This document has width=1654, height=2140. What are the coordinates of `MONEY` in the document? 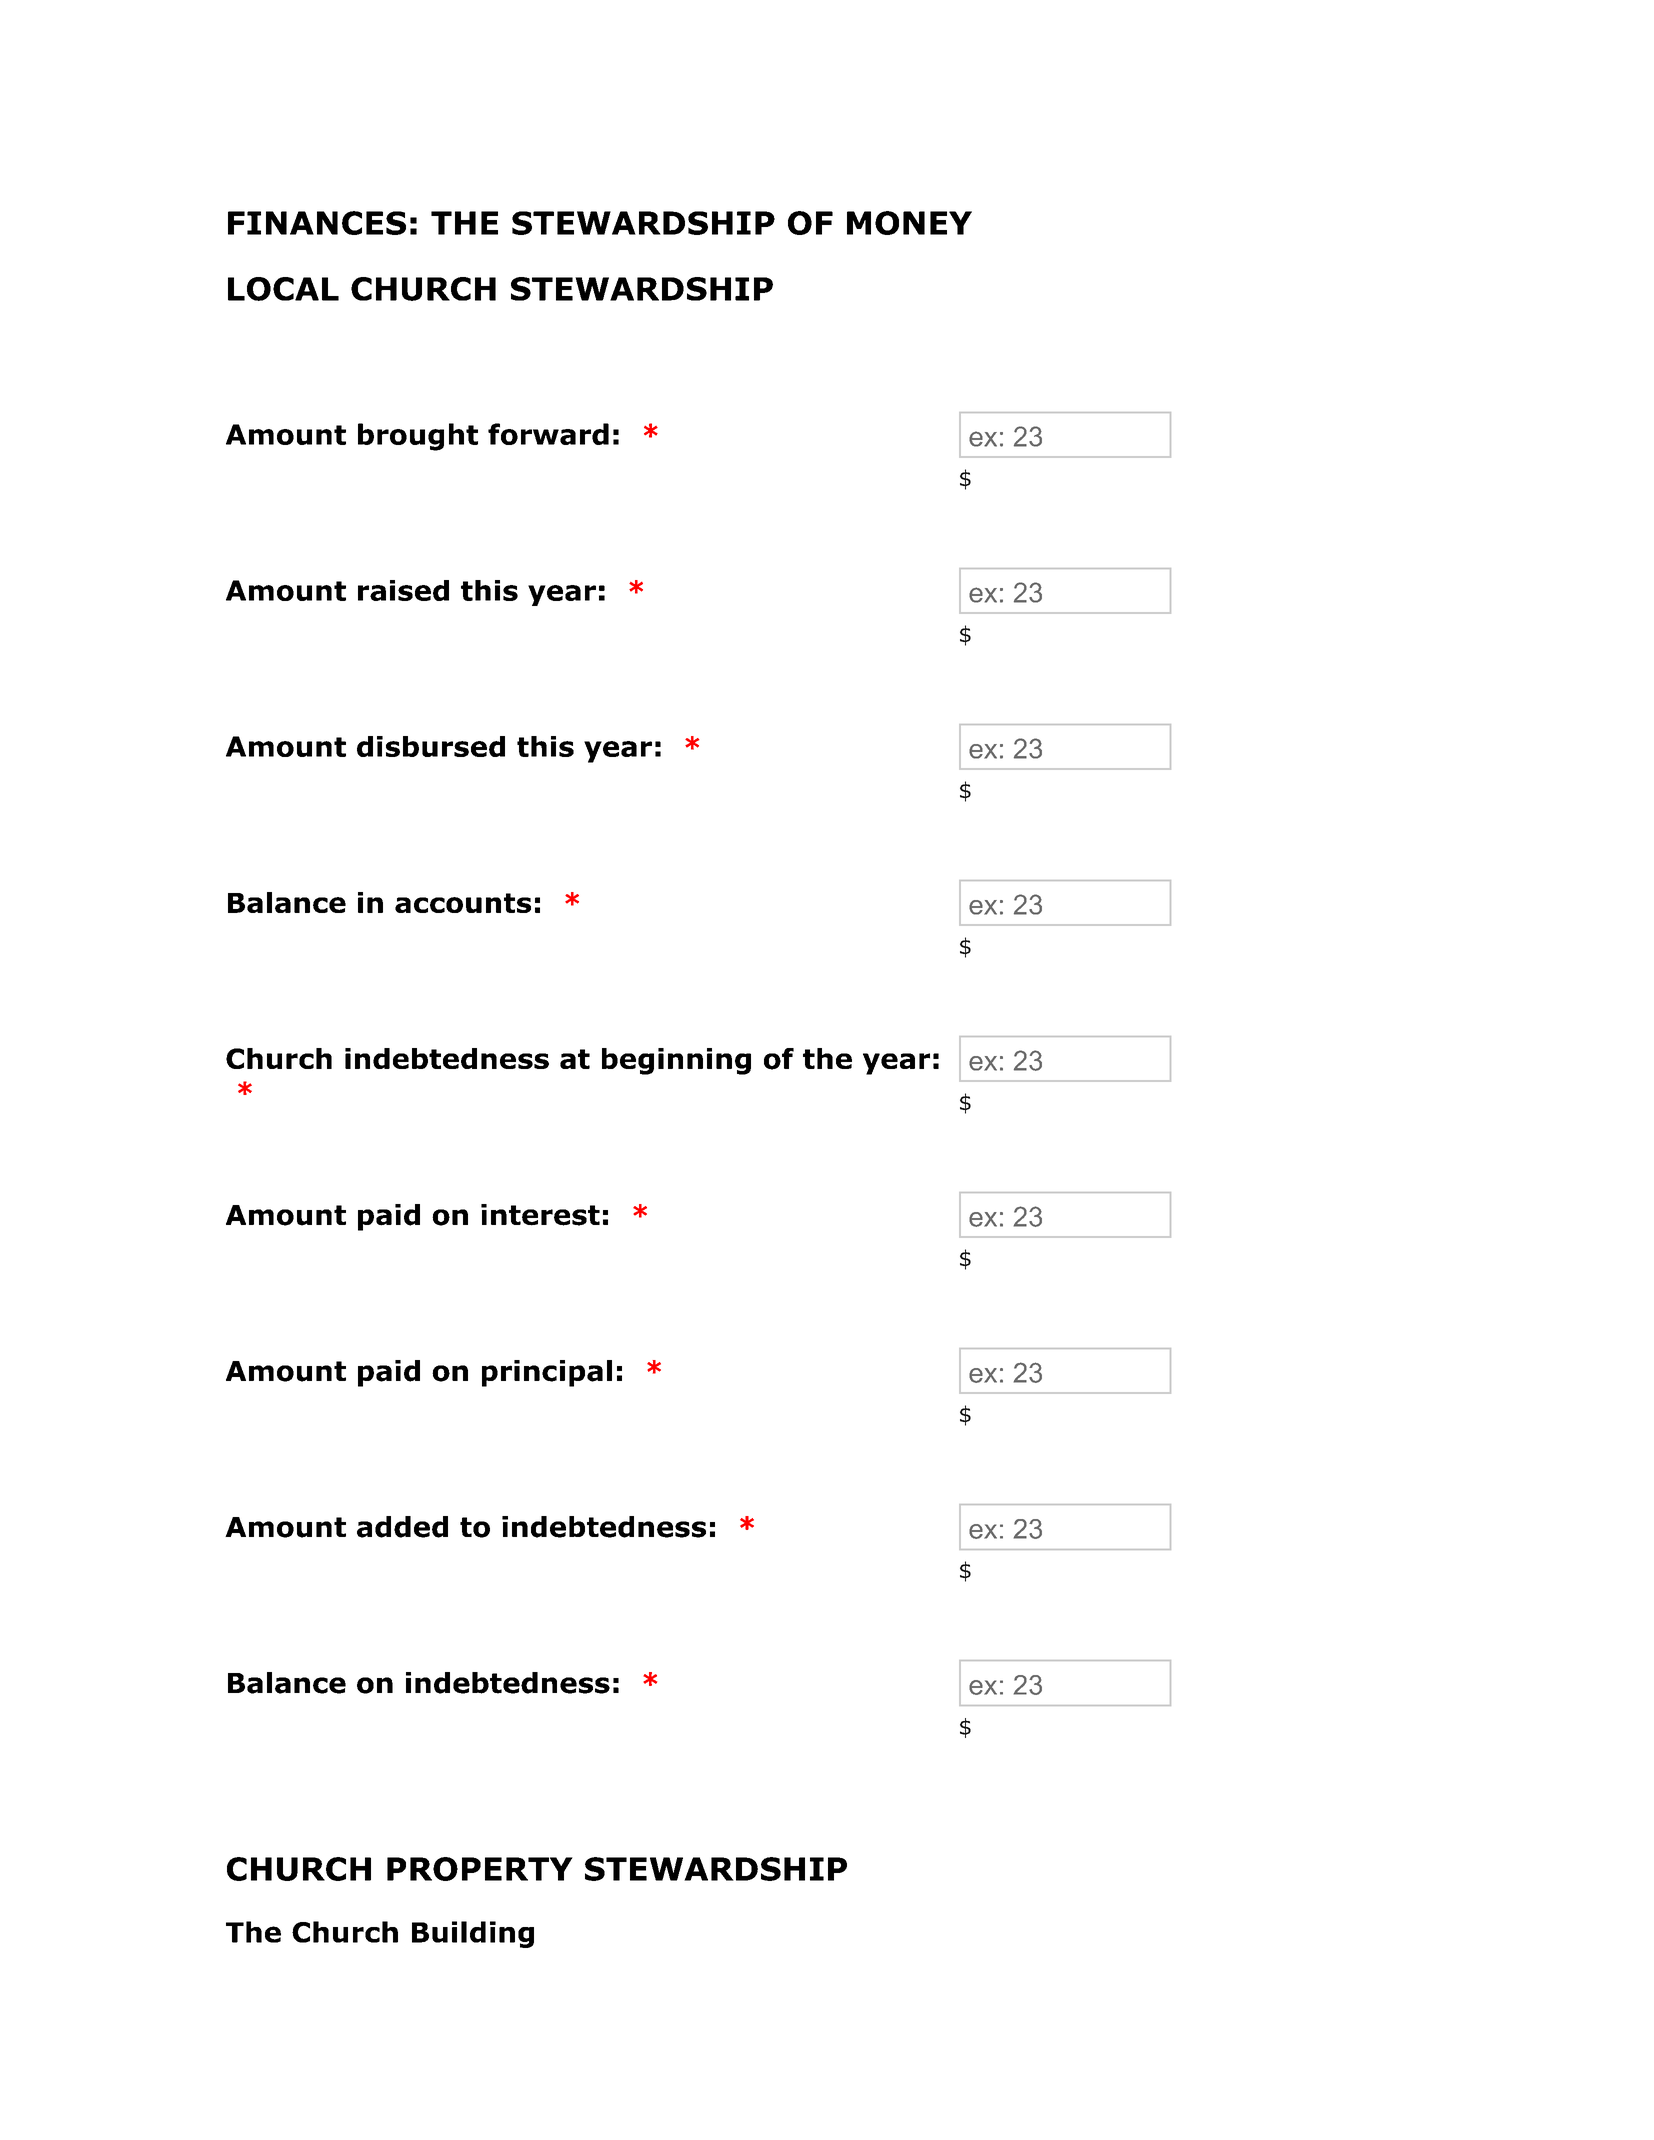 It's located at (909, 223).
